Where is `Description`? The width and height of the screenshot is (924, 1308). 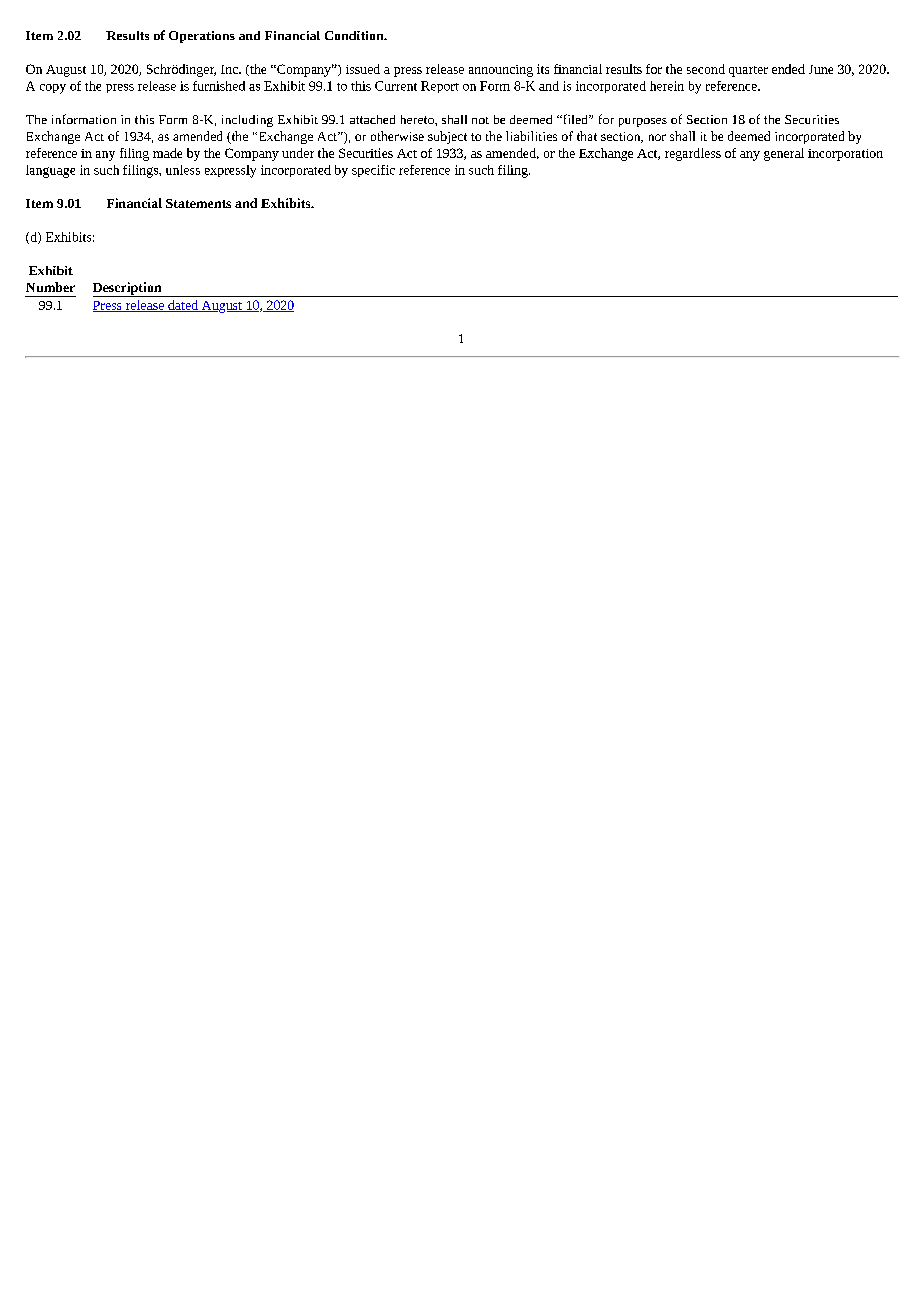
Description is located at coordinates (128, 289).
